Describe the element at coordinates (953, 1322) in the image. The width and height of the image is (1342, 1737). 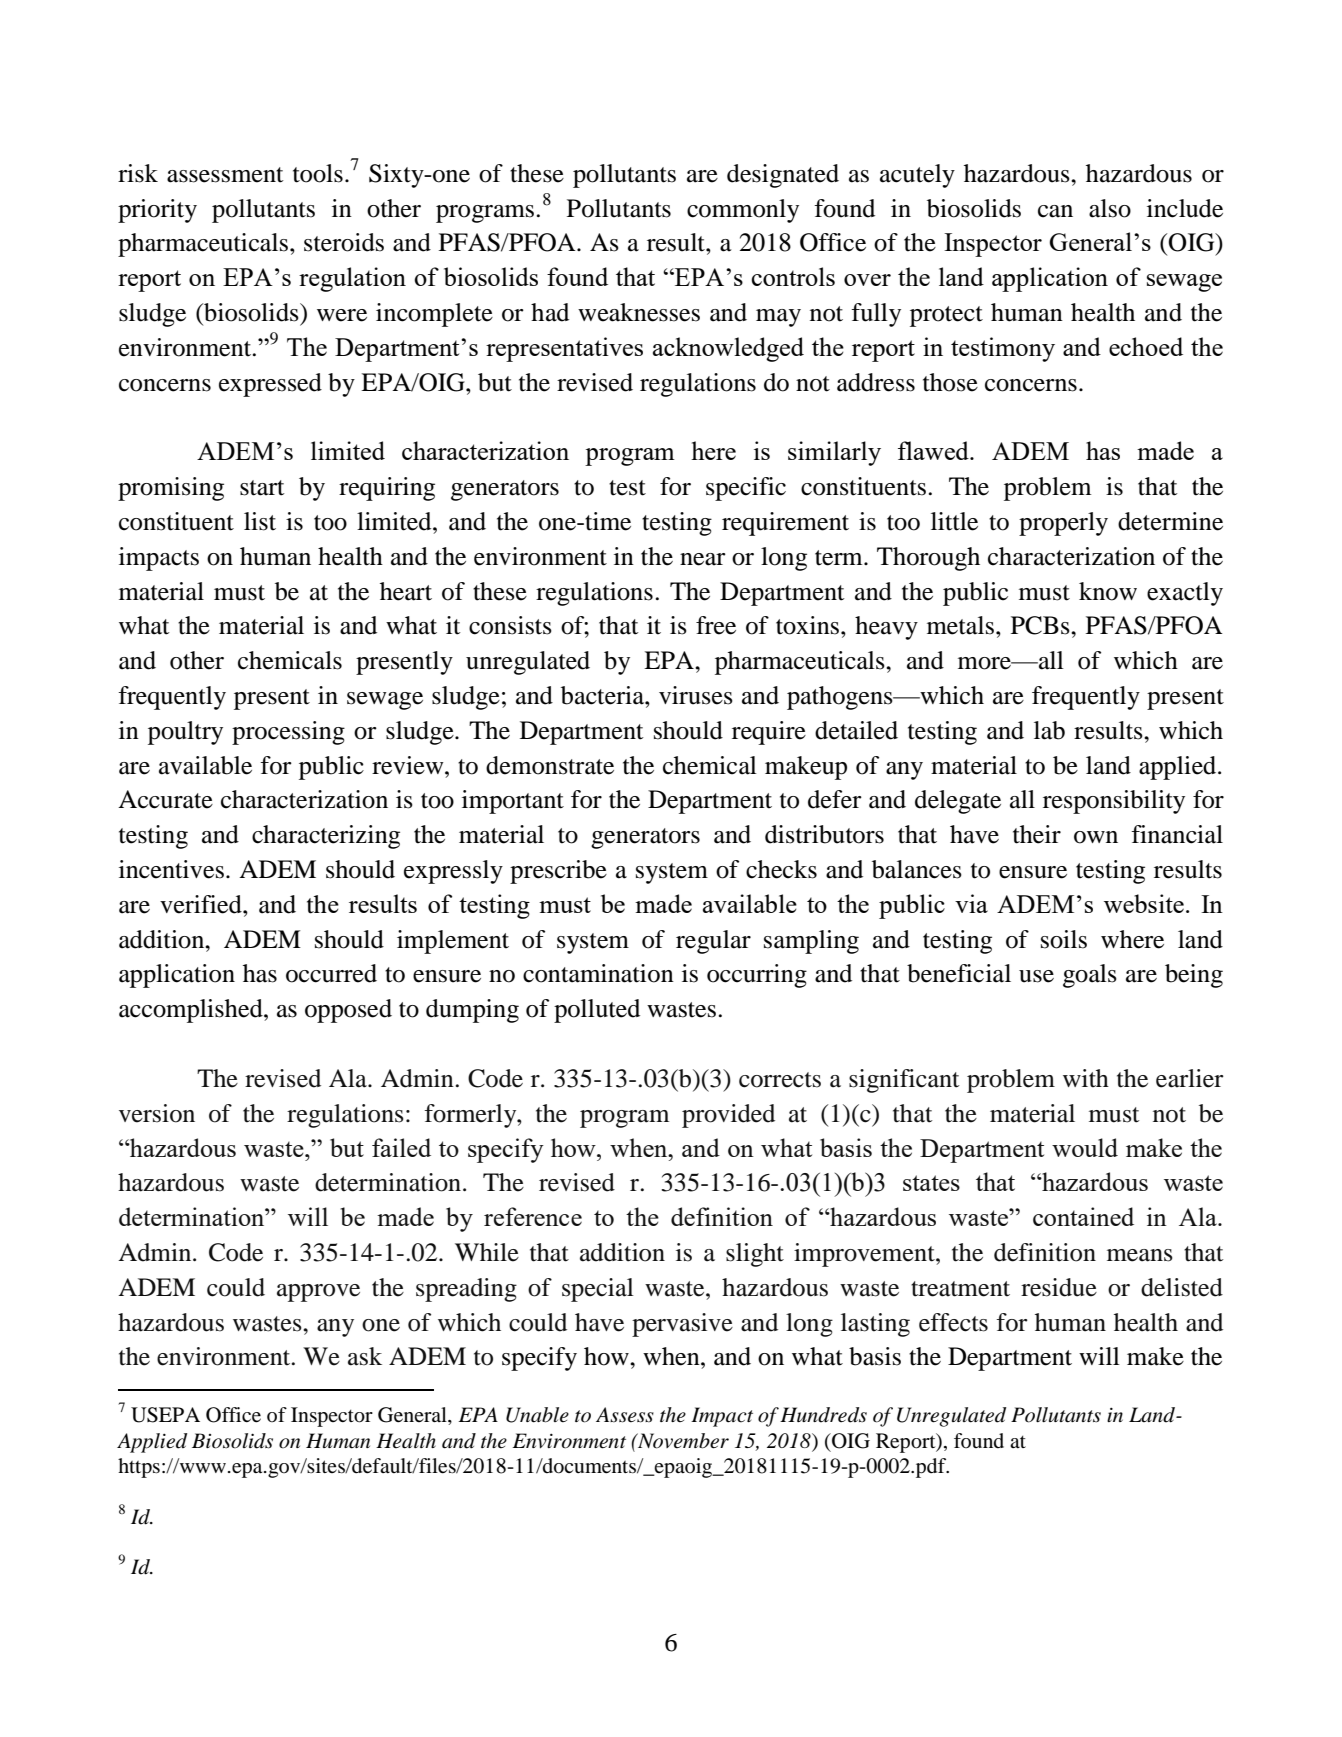
I see `effects` at that location.
